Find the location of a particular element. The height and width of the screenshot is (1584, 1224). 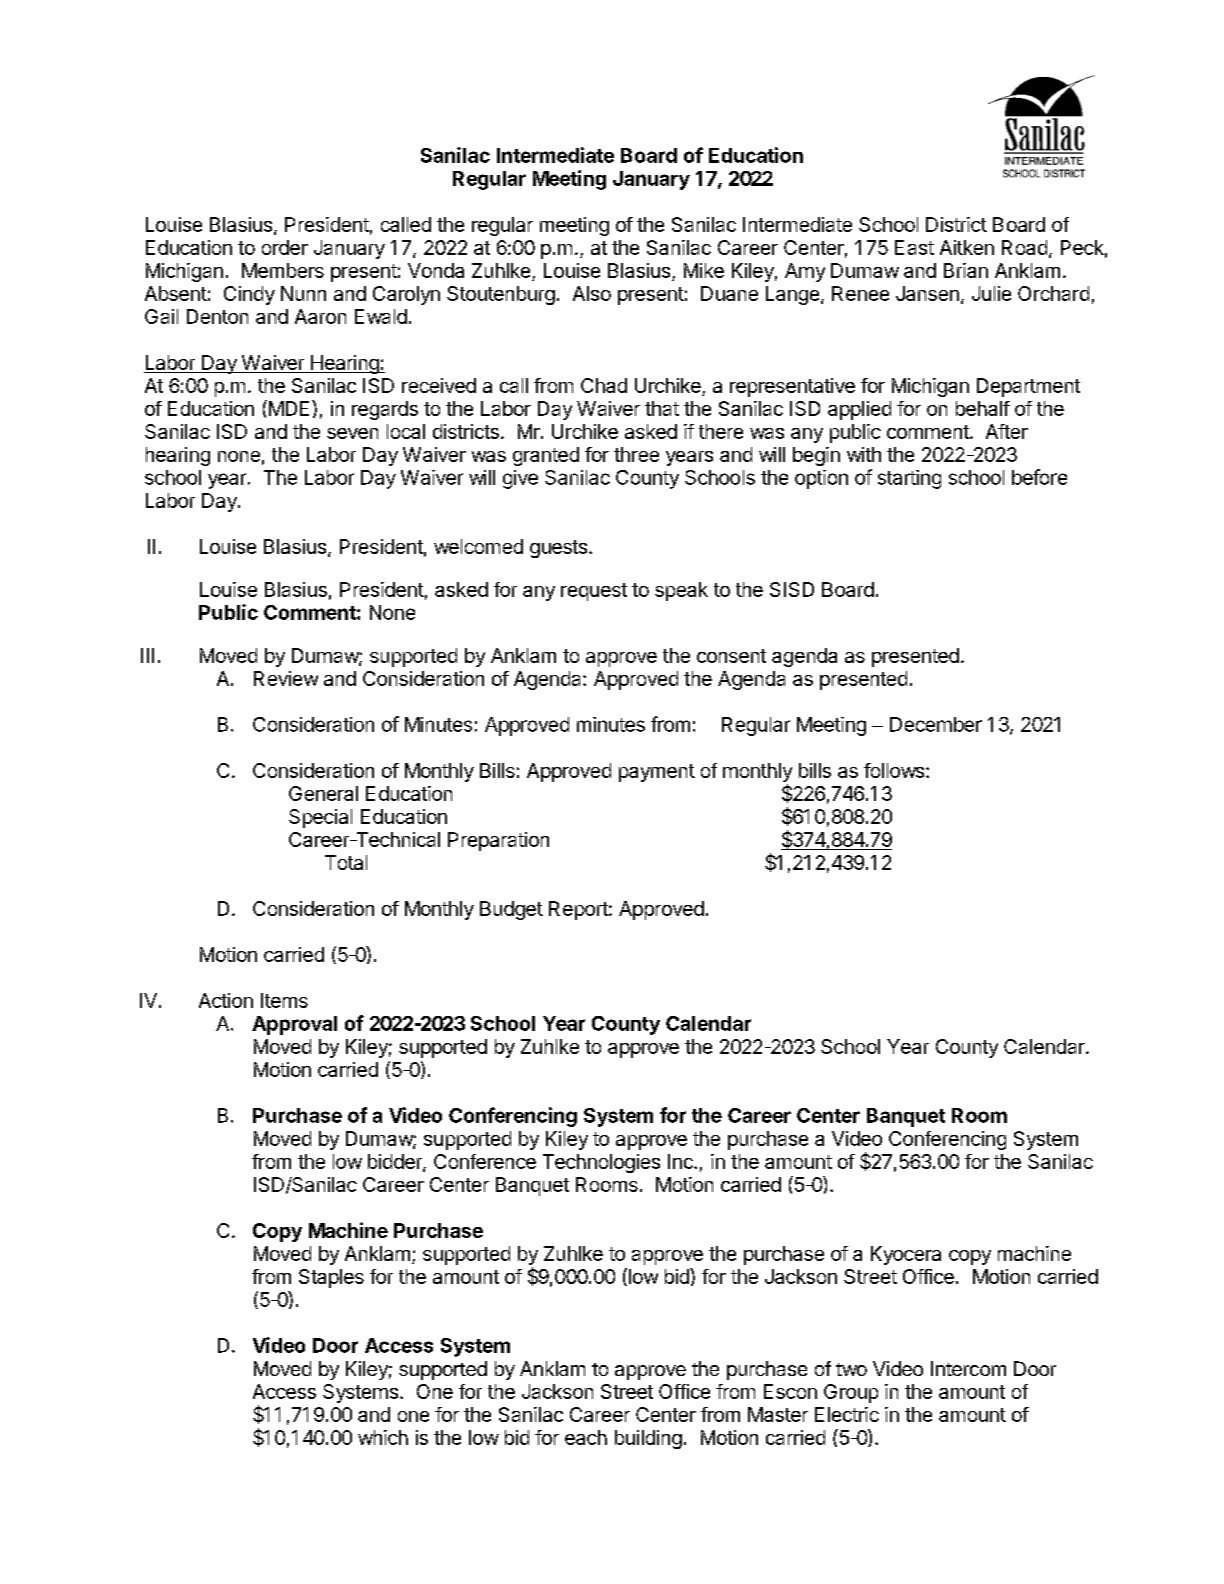

which is located at coordinates (383, 1437).
